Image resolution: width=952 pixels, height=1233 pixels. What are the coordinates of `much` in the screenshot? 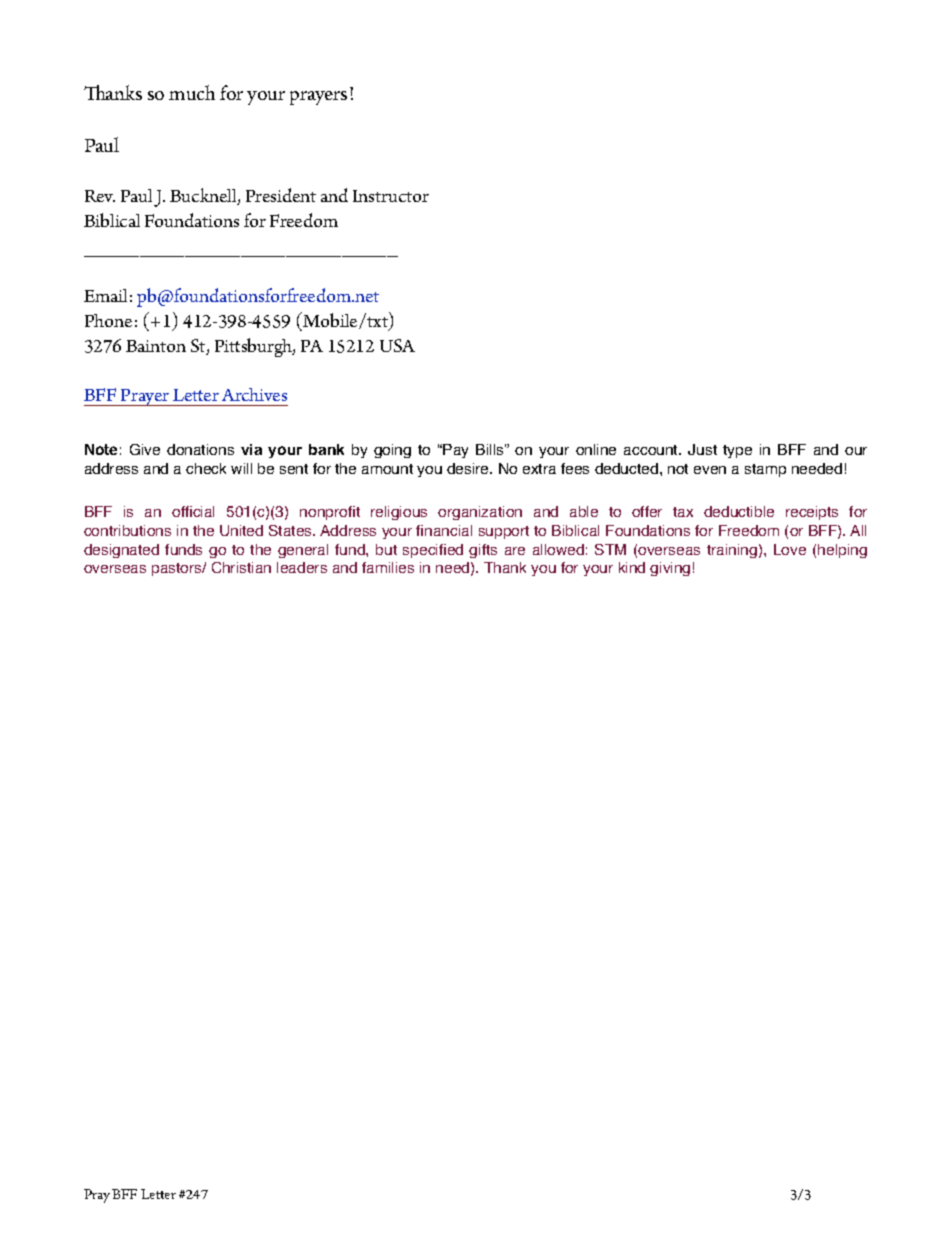 It's located at (192, 92).
